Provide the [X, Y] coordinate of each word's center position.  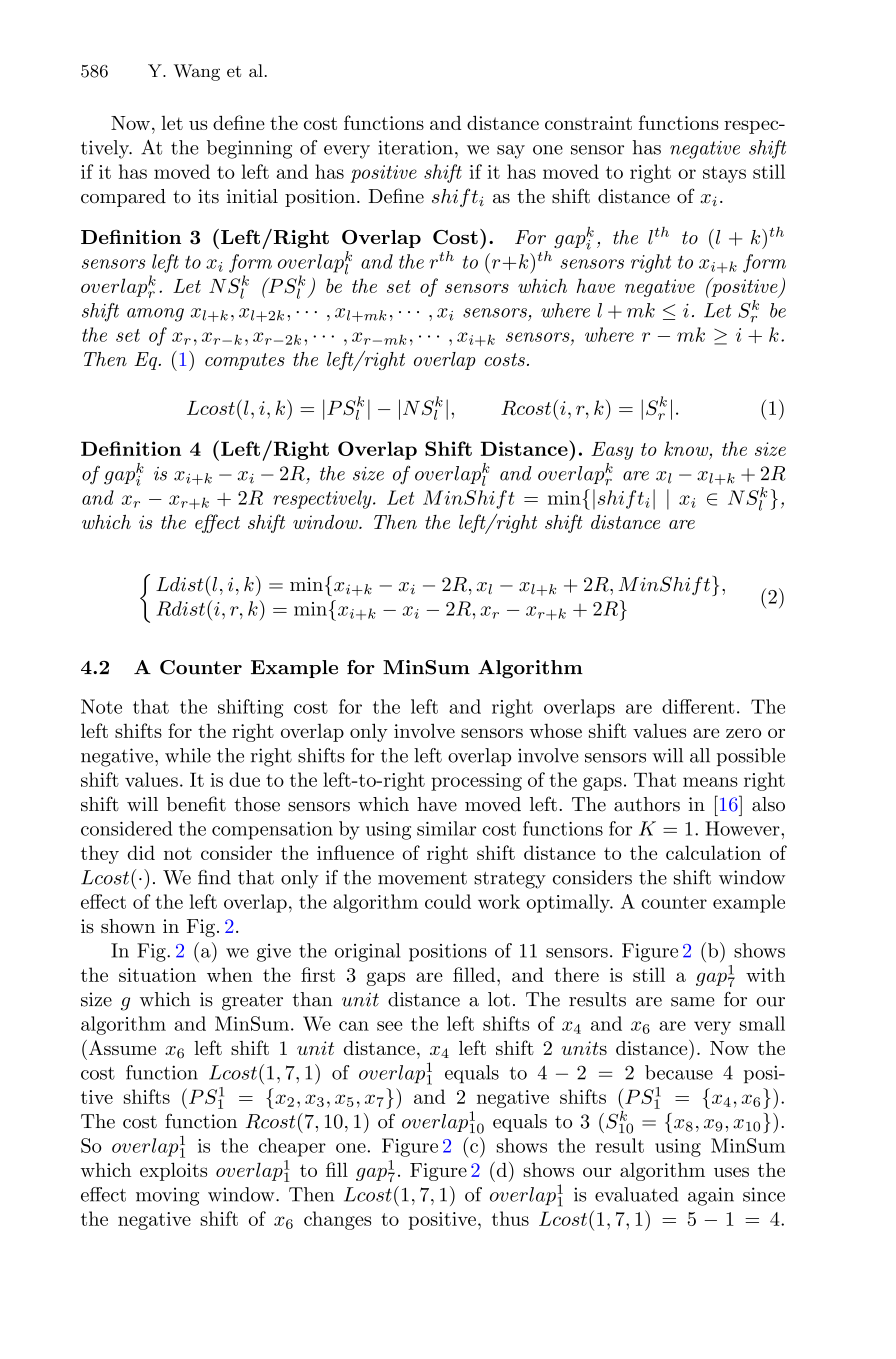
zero [743, 733]
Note [101, 706]
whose [555, 730]
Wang [197, 72]
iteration [415, 147]
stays [724, 174]
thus [510, 1218]
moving [167, 1196]
